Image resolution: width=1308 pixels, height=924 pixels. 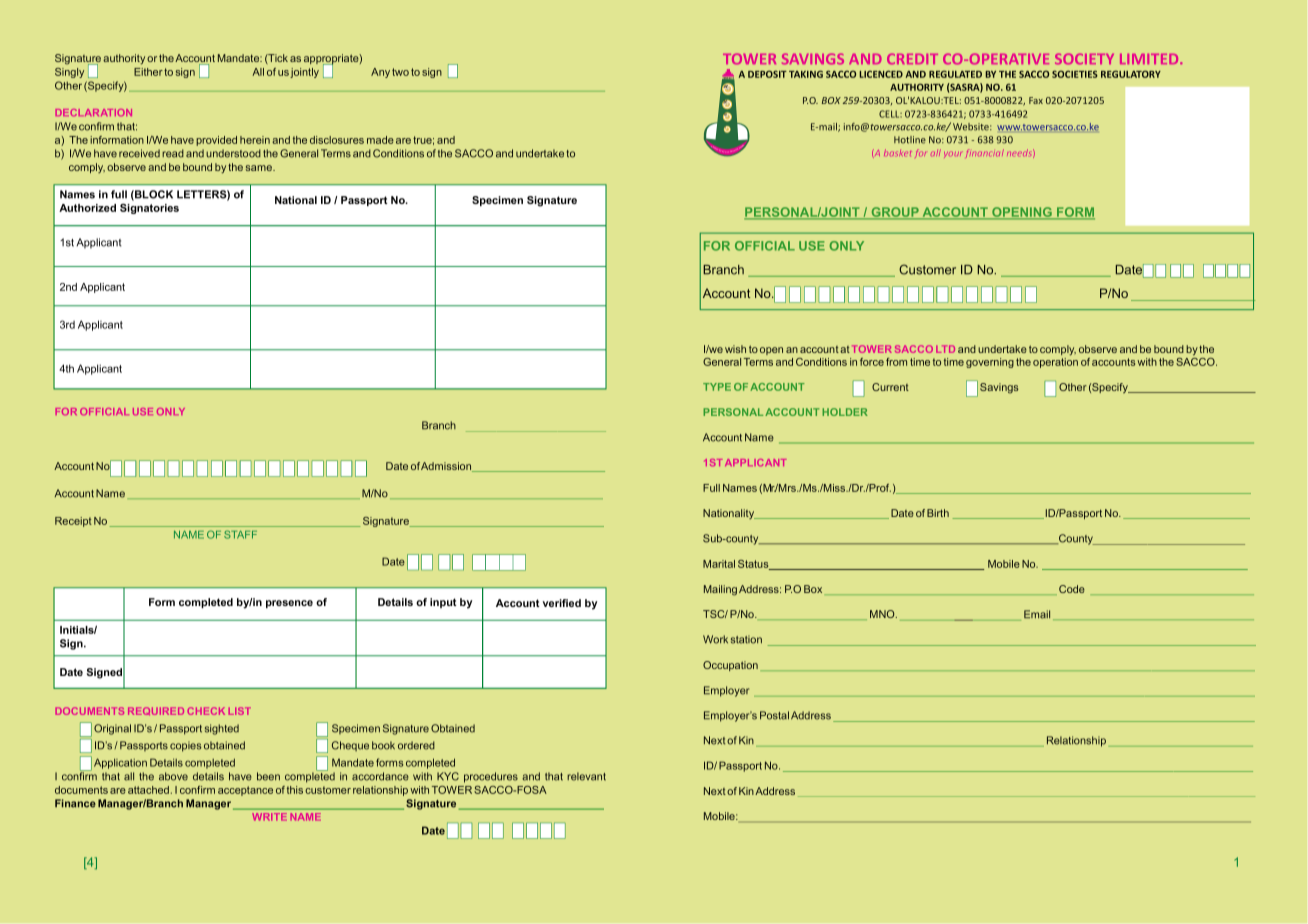 I want to click on DEPOSIT, so click(x=767, y=74).
